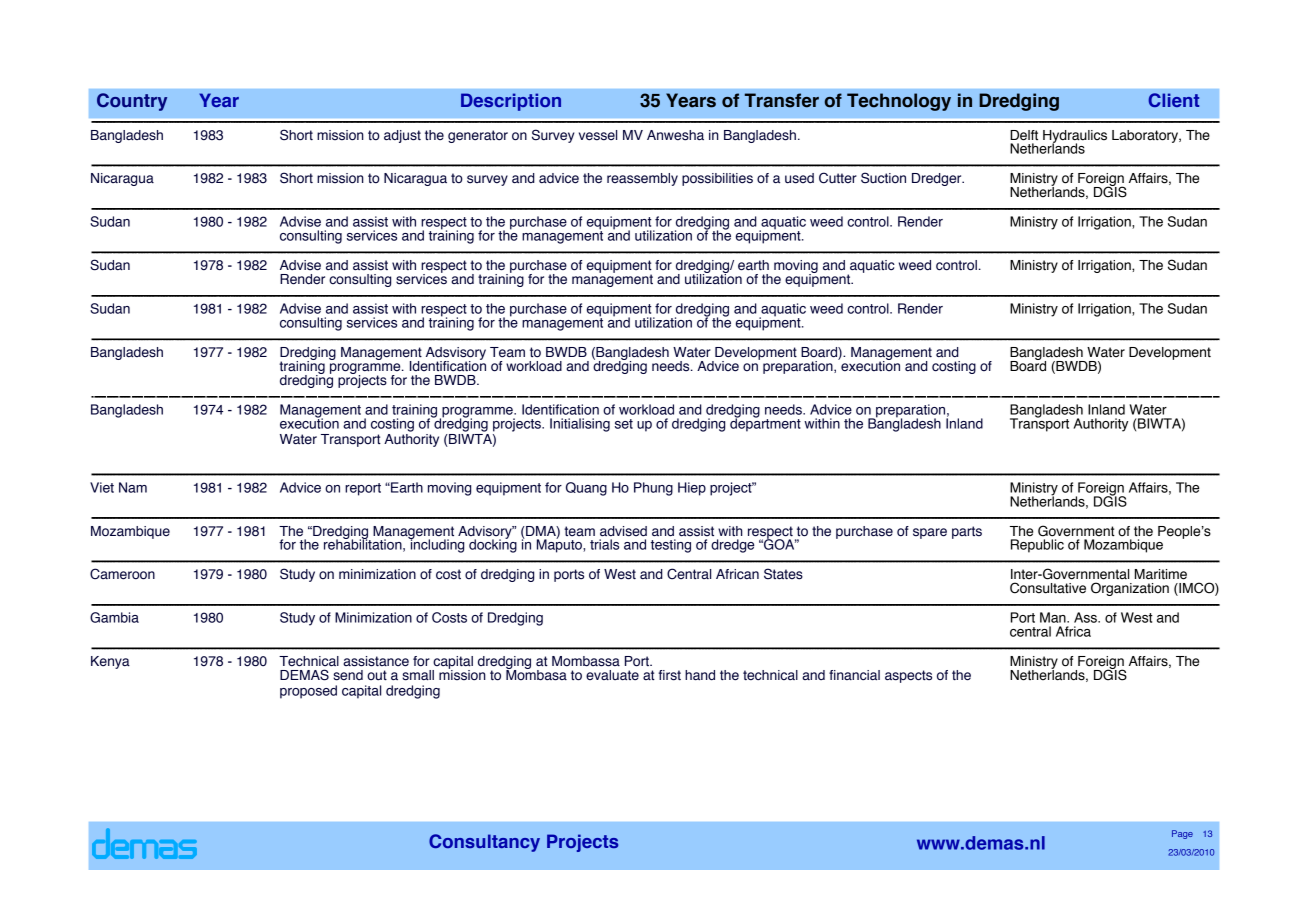  I want to click on Nam, so click(133, 487).
